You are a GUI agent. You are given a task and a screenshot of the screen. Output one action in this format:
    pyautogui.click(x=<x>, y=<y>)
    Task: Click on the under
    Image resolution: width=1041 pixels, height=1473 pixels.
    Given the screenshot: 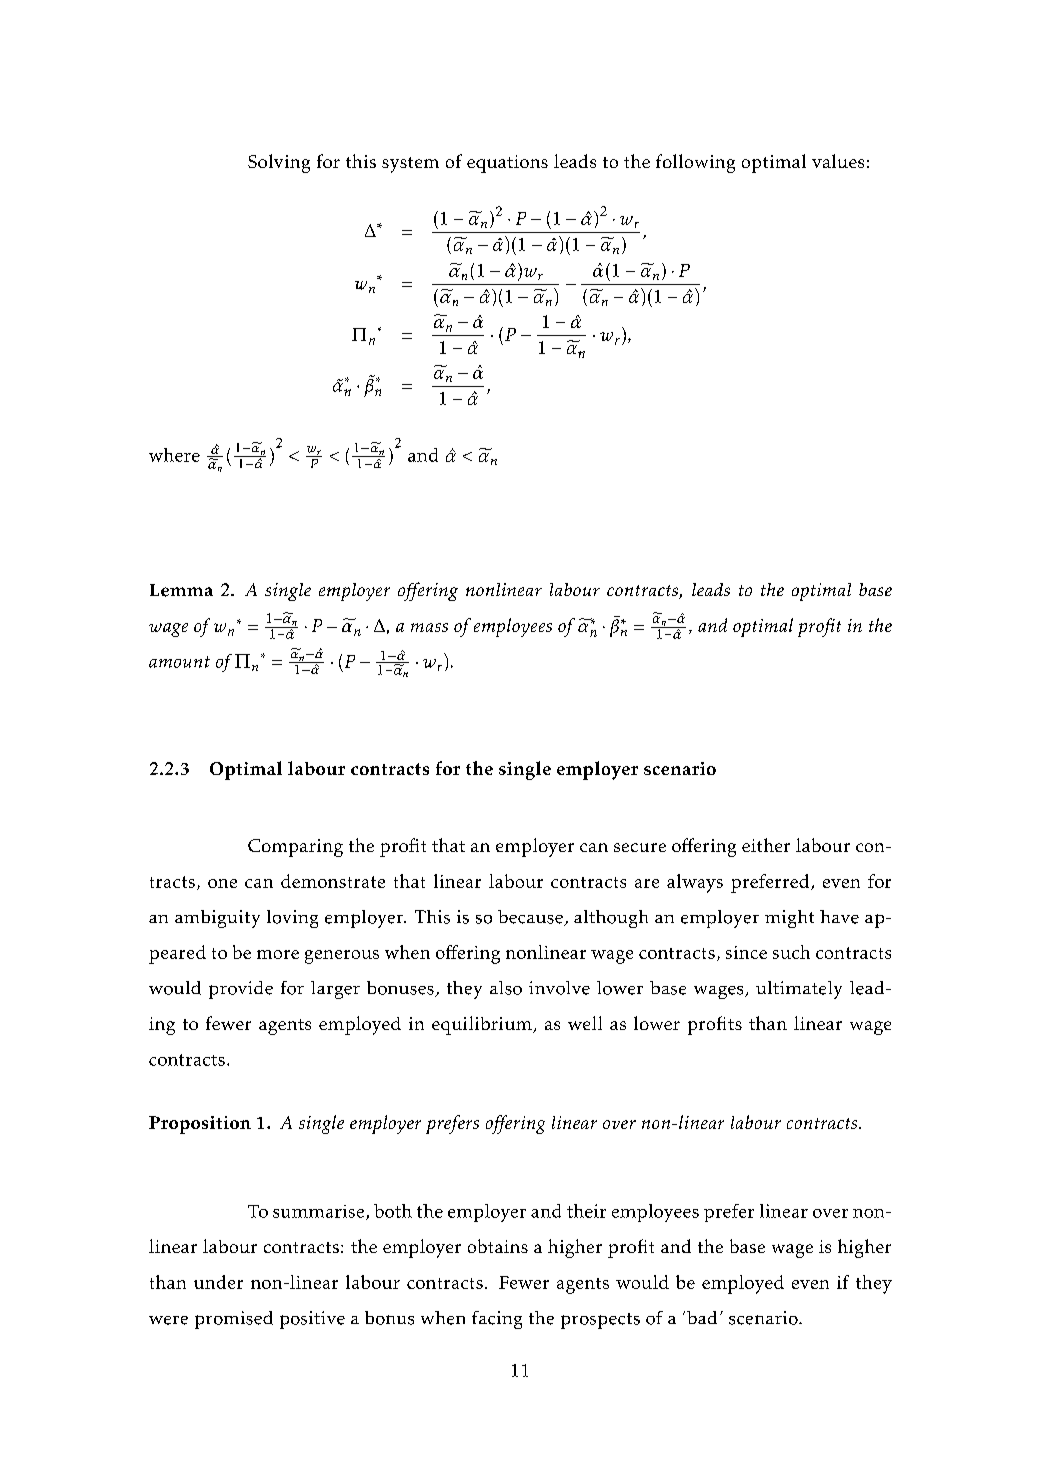 What is the action you would take?
    pyautogui.click(x=218, y=1282)
